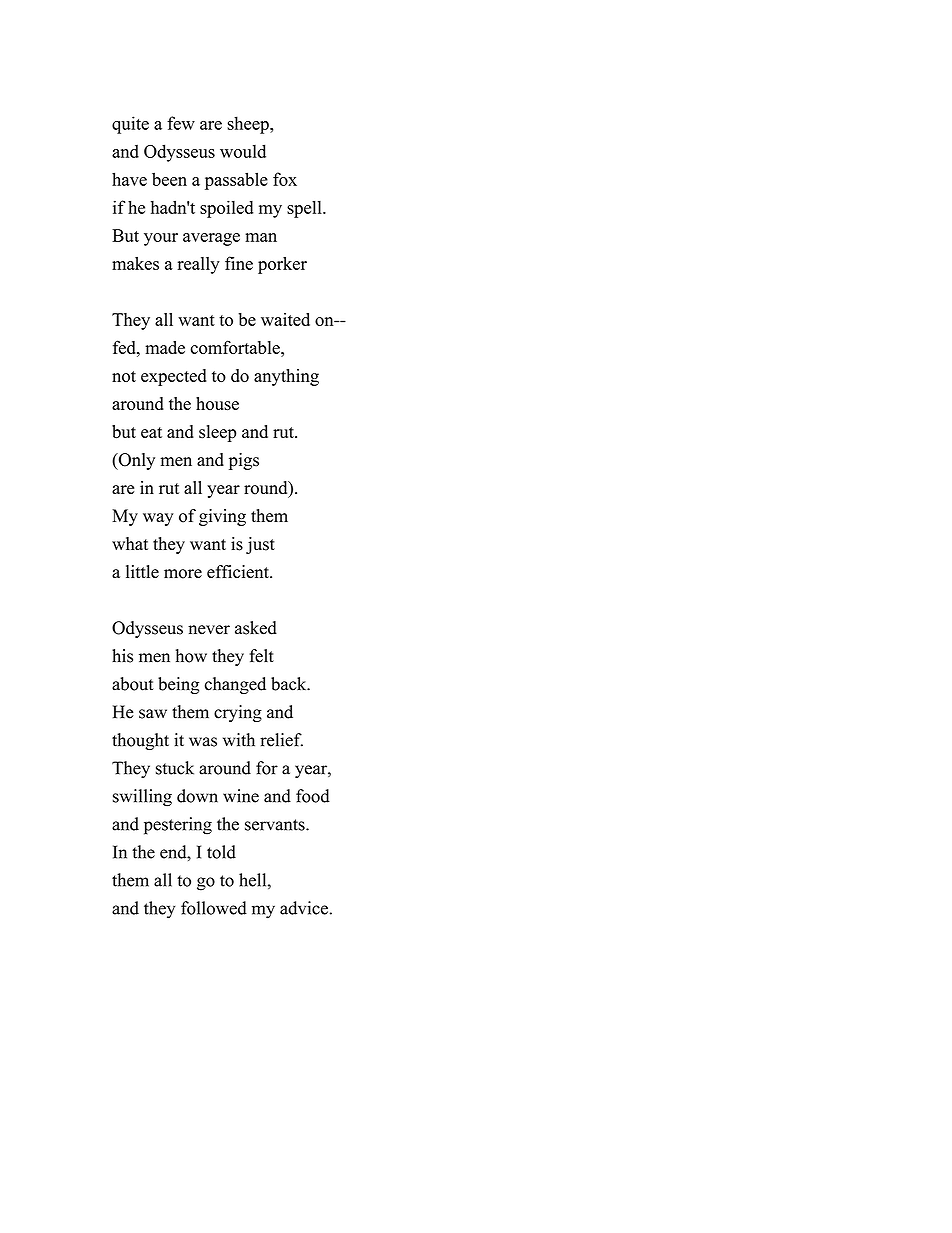 This screenshot has width=952, height=1233. I want to click on just, so click(260, 545).
